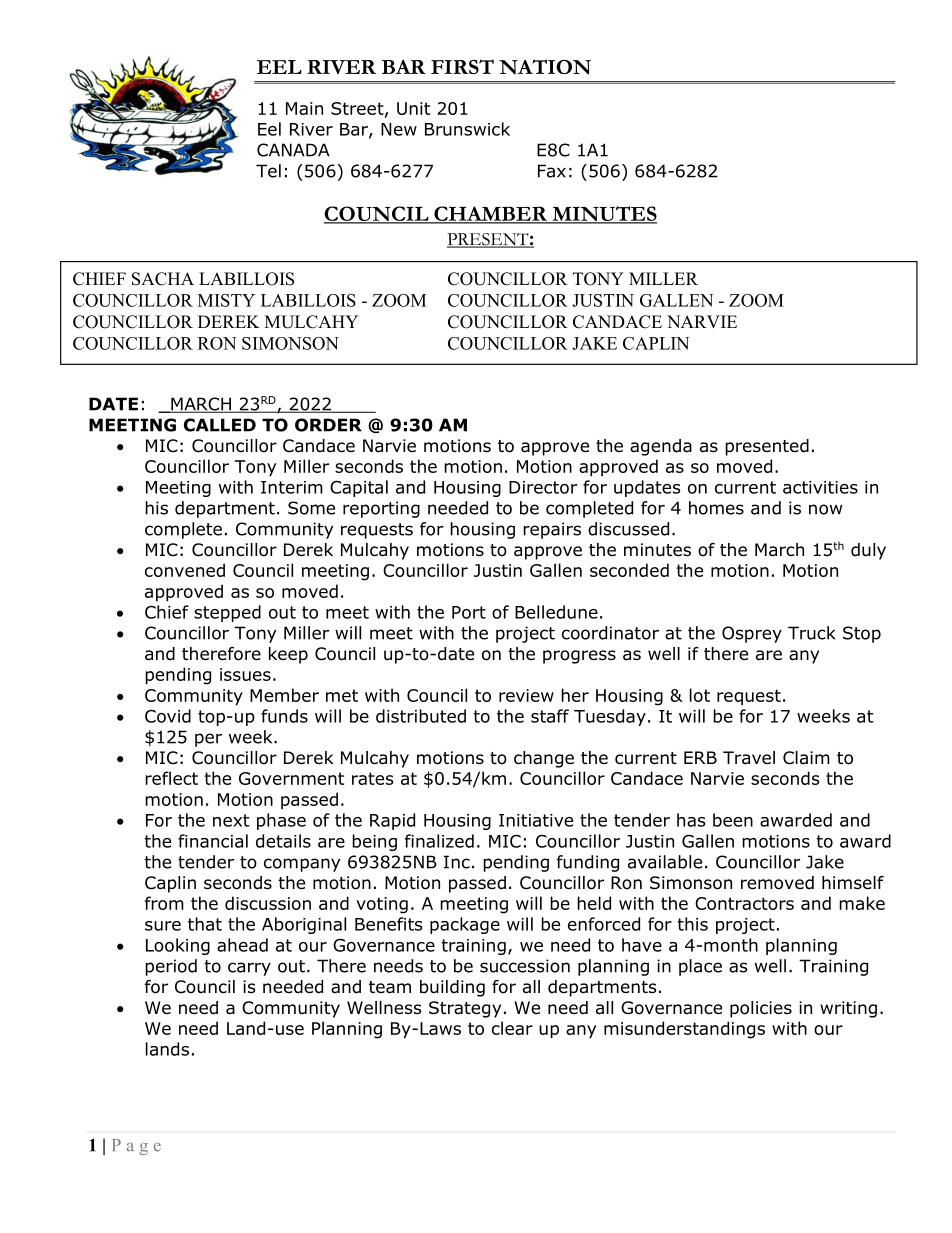 The width and height of the image is (952, 1233). What do you see at coordinates (661, 447) in the image?
I see `agenda` at bounding box center [661, 447].
